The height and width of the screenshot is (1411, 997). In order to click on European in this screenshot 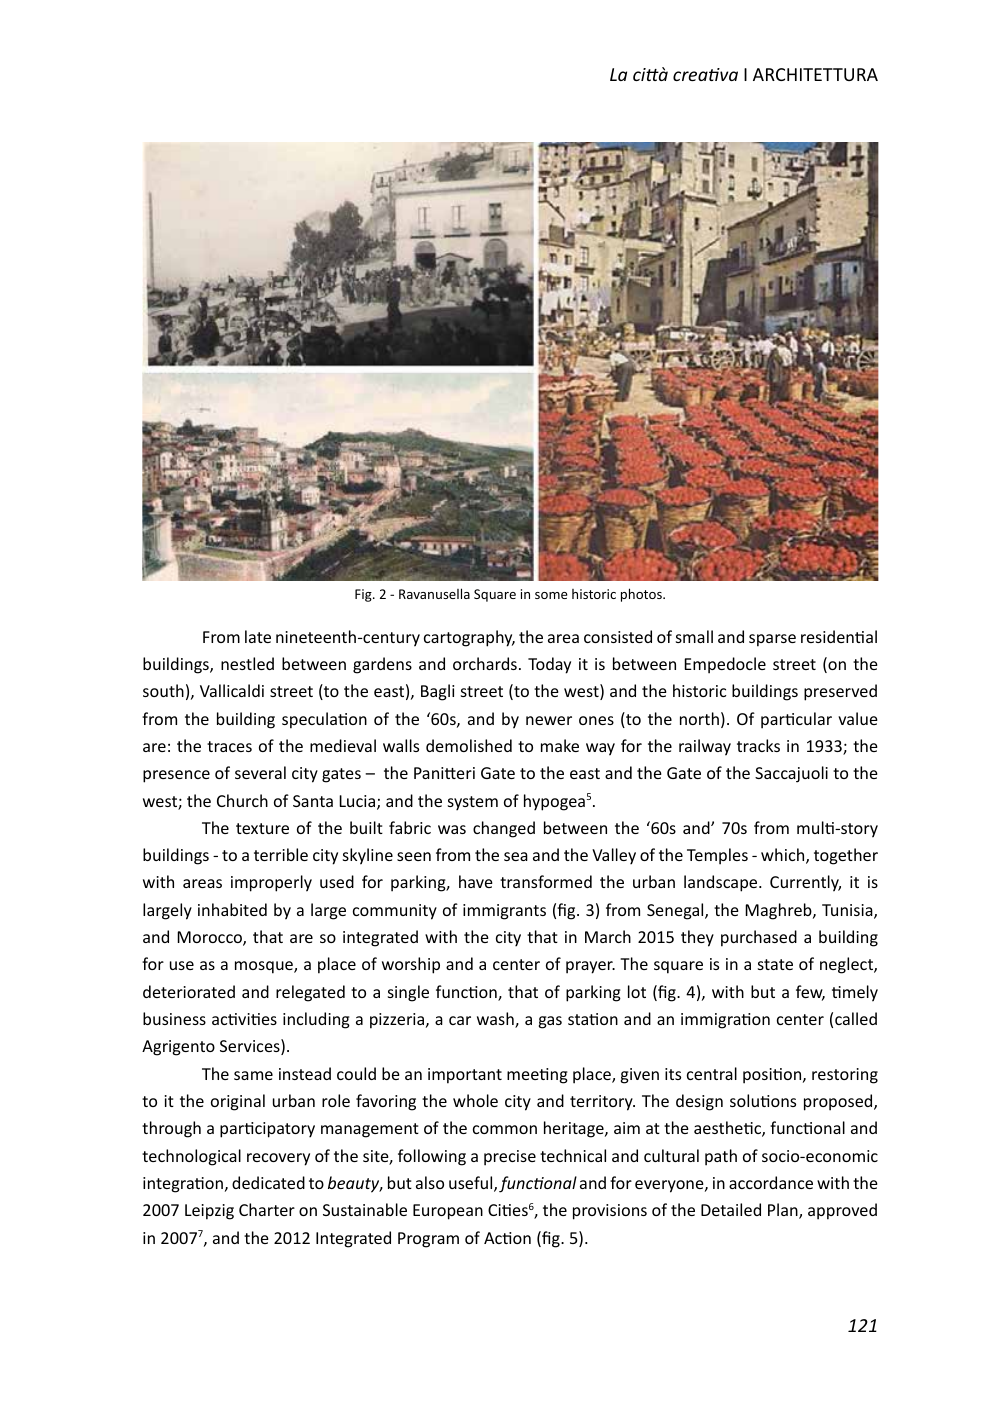, I will do `click(448, 1212)`.
